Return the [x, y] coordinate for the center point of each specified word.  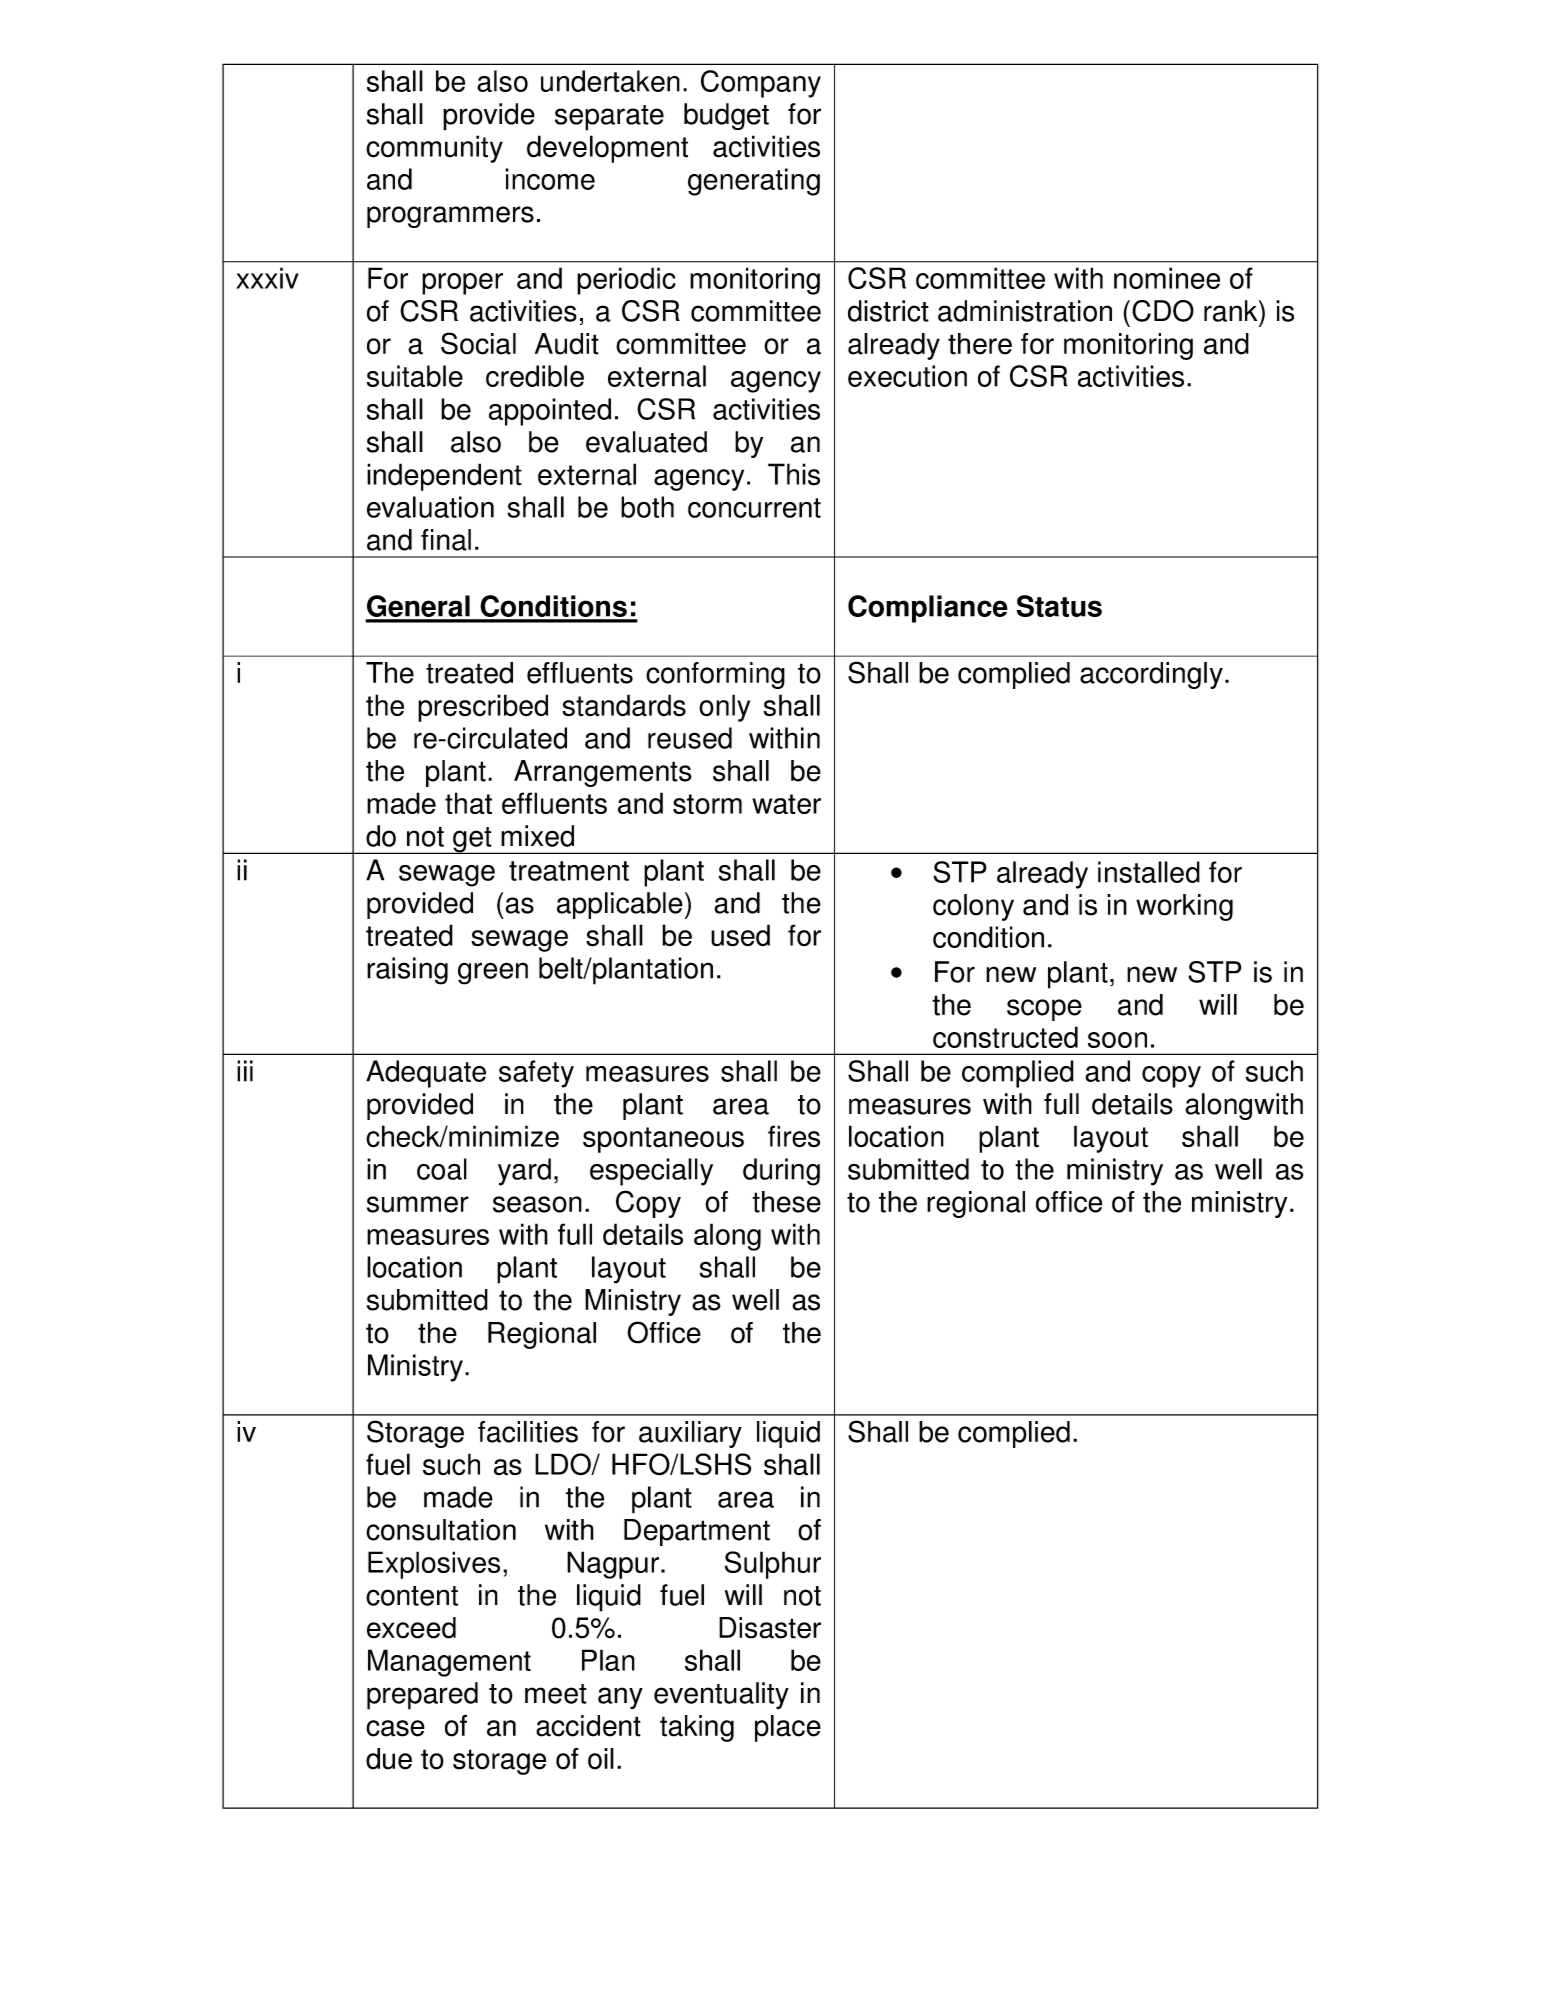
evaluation [430, 507]
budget [726, 116]
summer [418, 1204]
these [786, 1202]
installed [1149, 872]
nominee [1167, 278]
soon [1117, 1040]
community [434, 149]
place [788, 1728]
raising [407, 971]
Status [1059, 606]
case [395, 1728]
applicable [620, 905]
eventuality [721, 1695]
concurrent [754, 508]
